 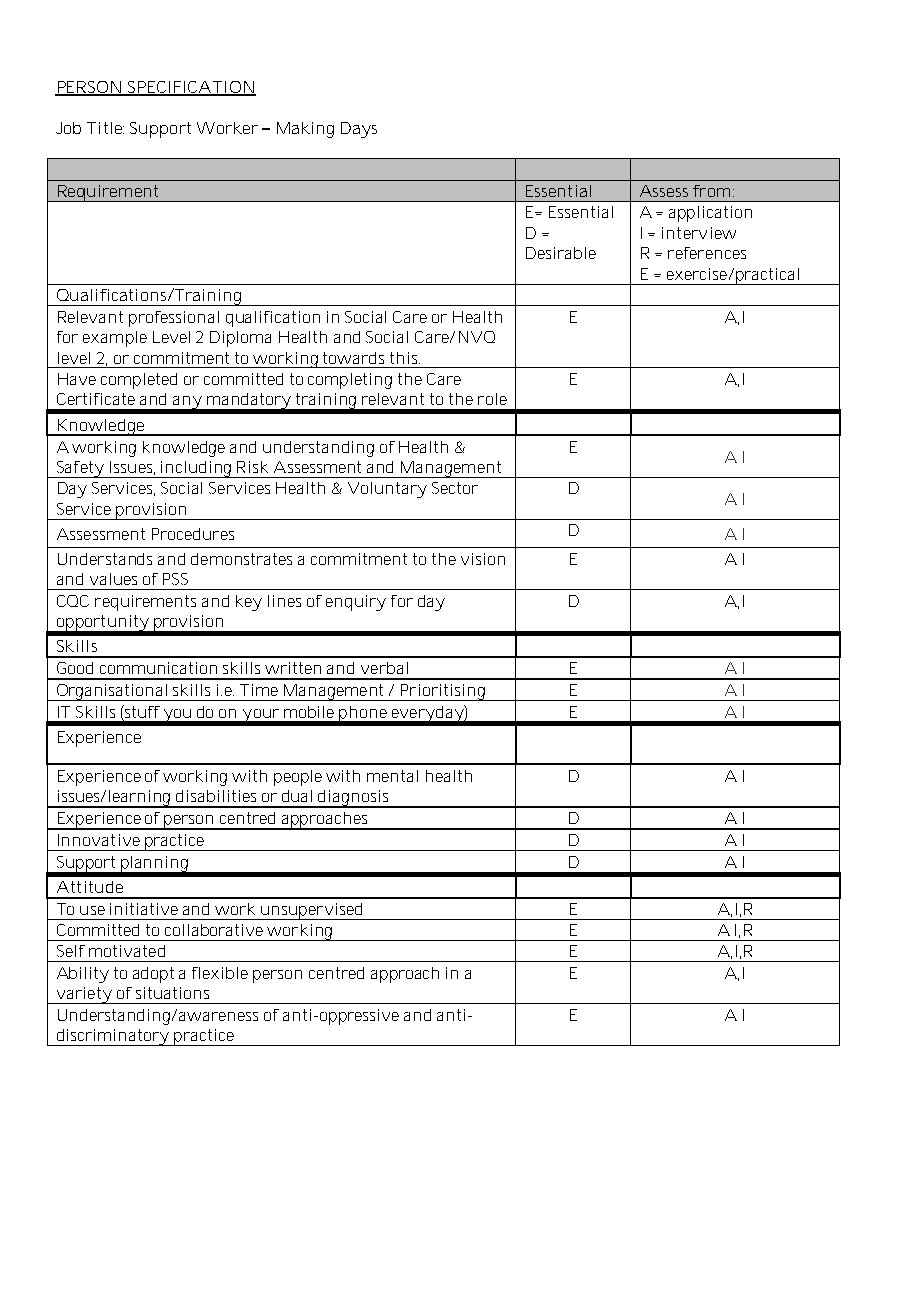 I want to click on Days, so click(x=359, y=130).
